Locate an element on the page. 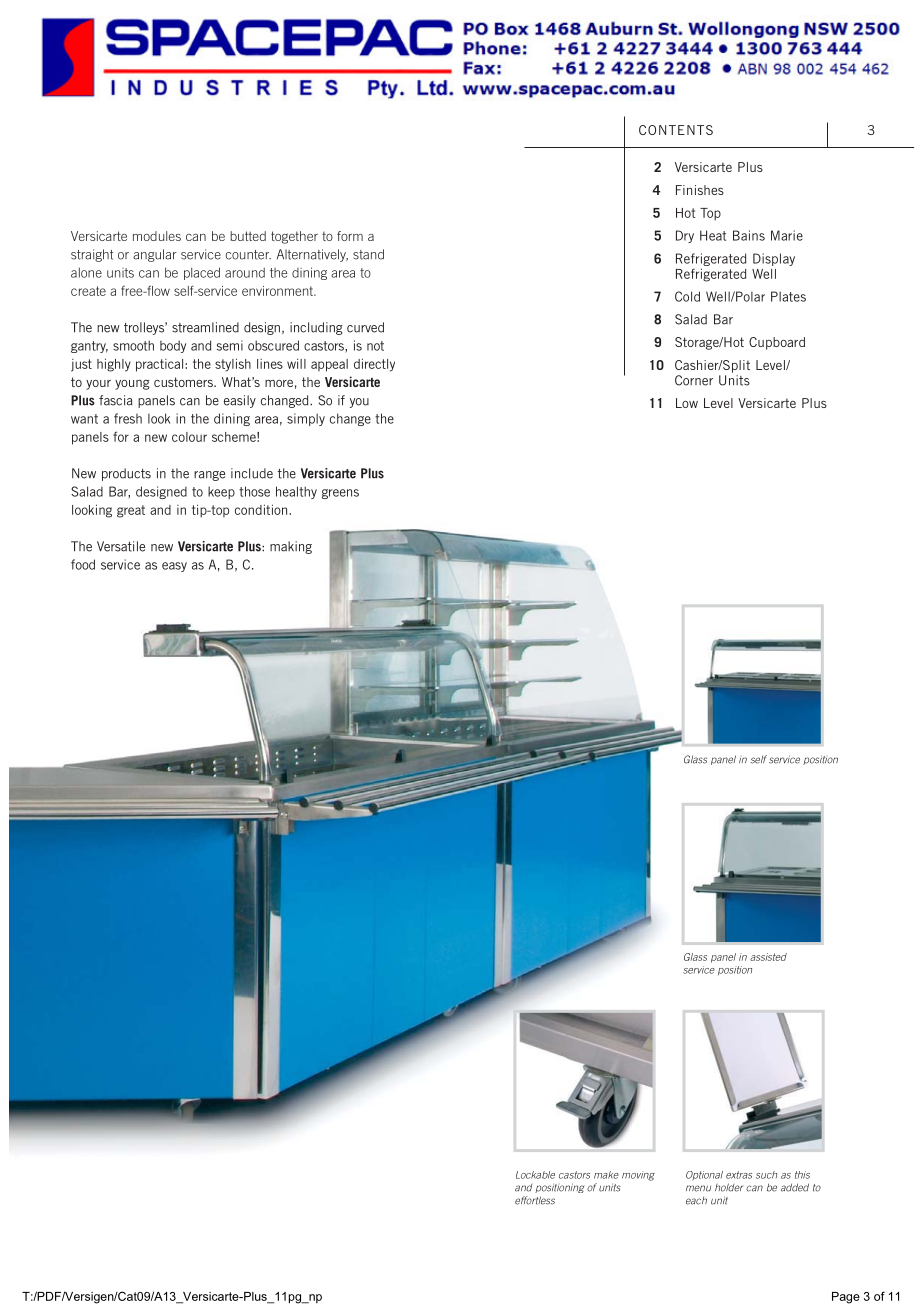 The width and height of the document is (924, 1308). Page is located at coordinates (846, 1298).
